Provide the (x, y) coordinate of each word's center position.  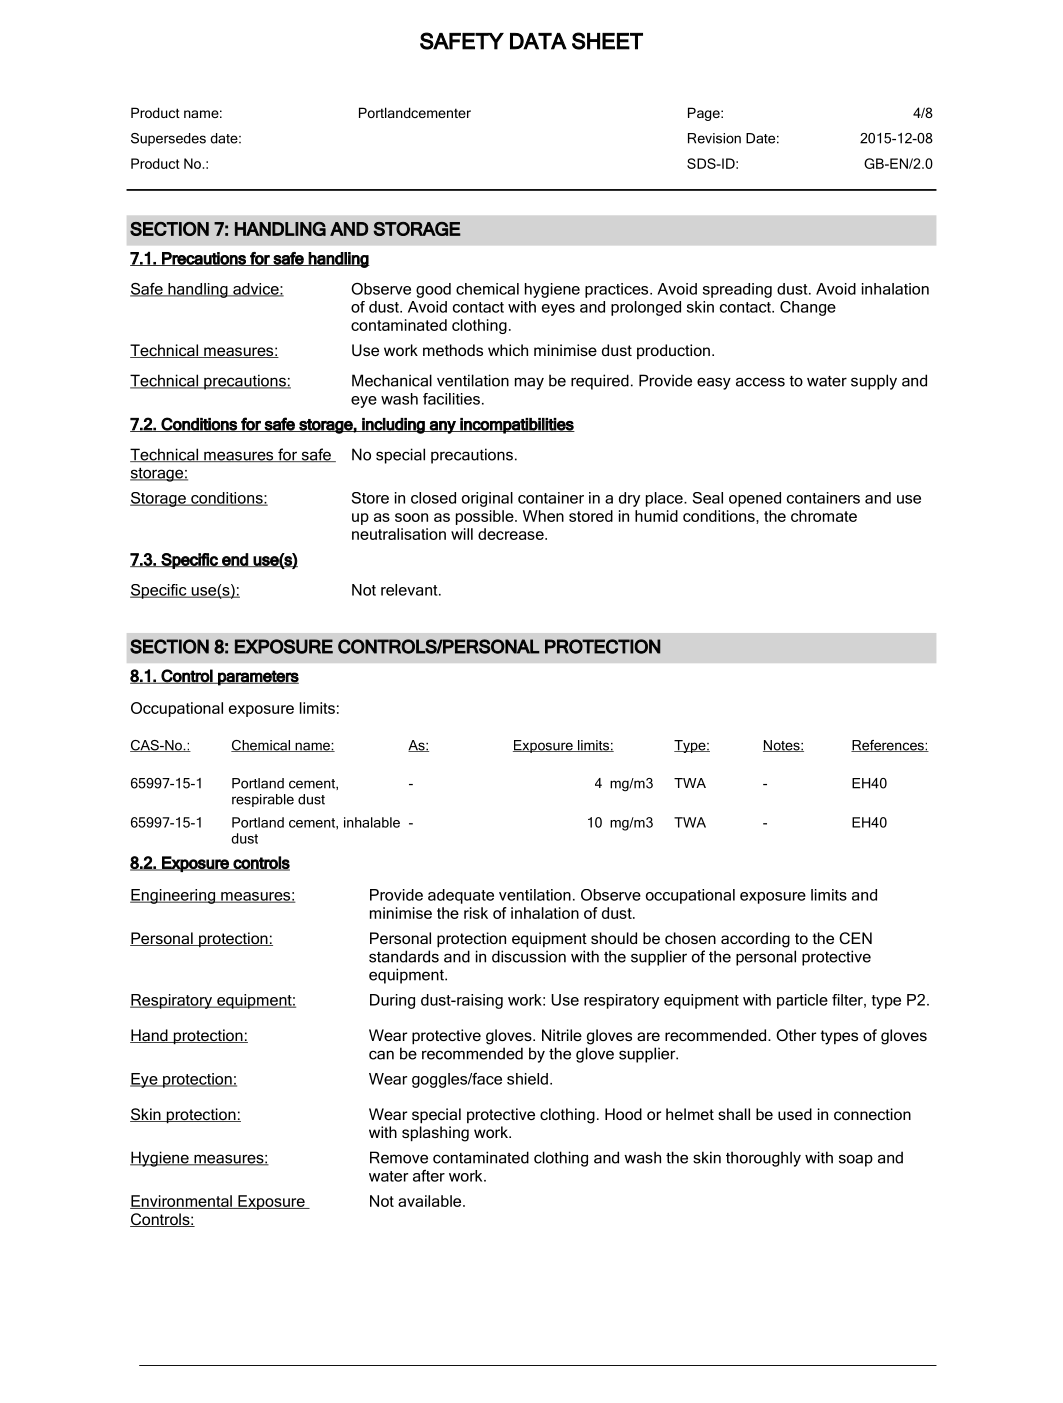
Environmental (182, 1202)
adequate (461, 896)
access (760, 382)
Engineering (173, 896)
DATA (538, 41)
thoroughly (763, 1159)
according (755, 940)
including (393, 426)
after (429, 1176)
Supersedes (168, 139)
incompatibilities (516, 426)
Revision (714, 138)
